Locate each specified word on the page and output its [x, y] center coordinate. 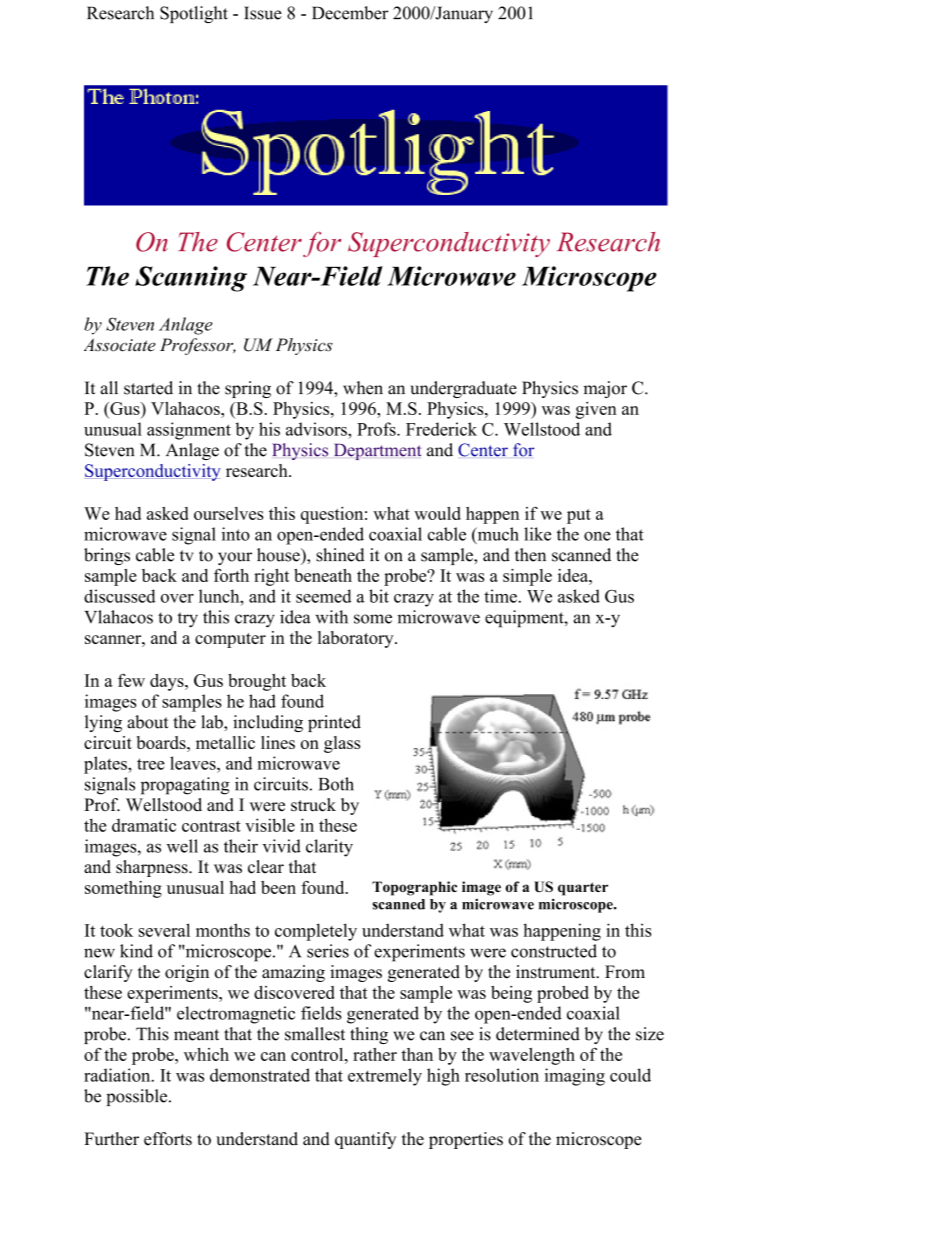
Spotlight [194, 14]
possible [138, 1097]
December [350, 13]
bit [379, 596]
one [597, 536]
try [187, 620]
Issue [263, 13]
